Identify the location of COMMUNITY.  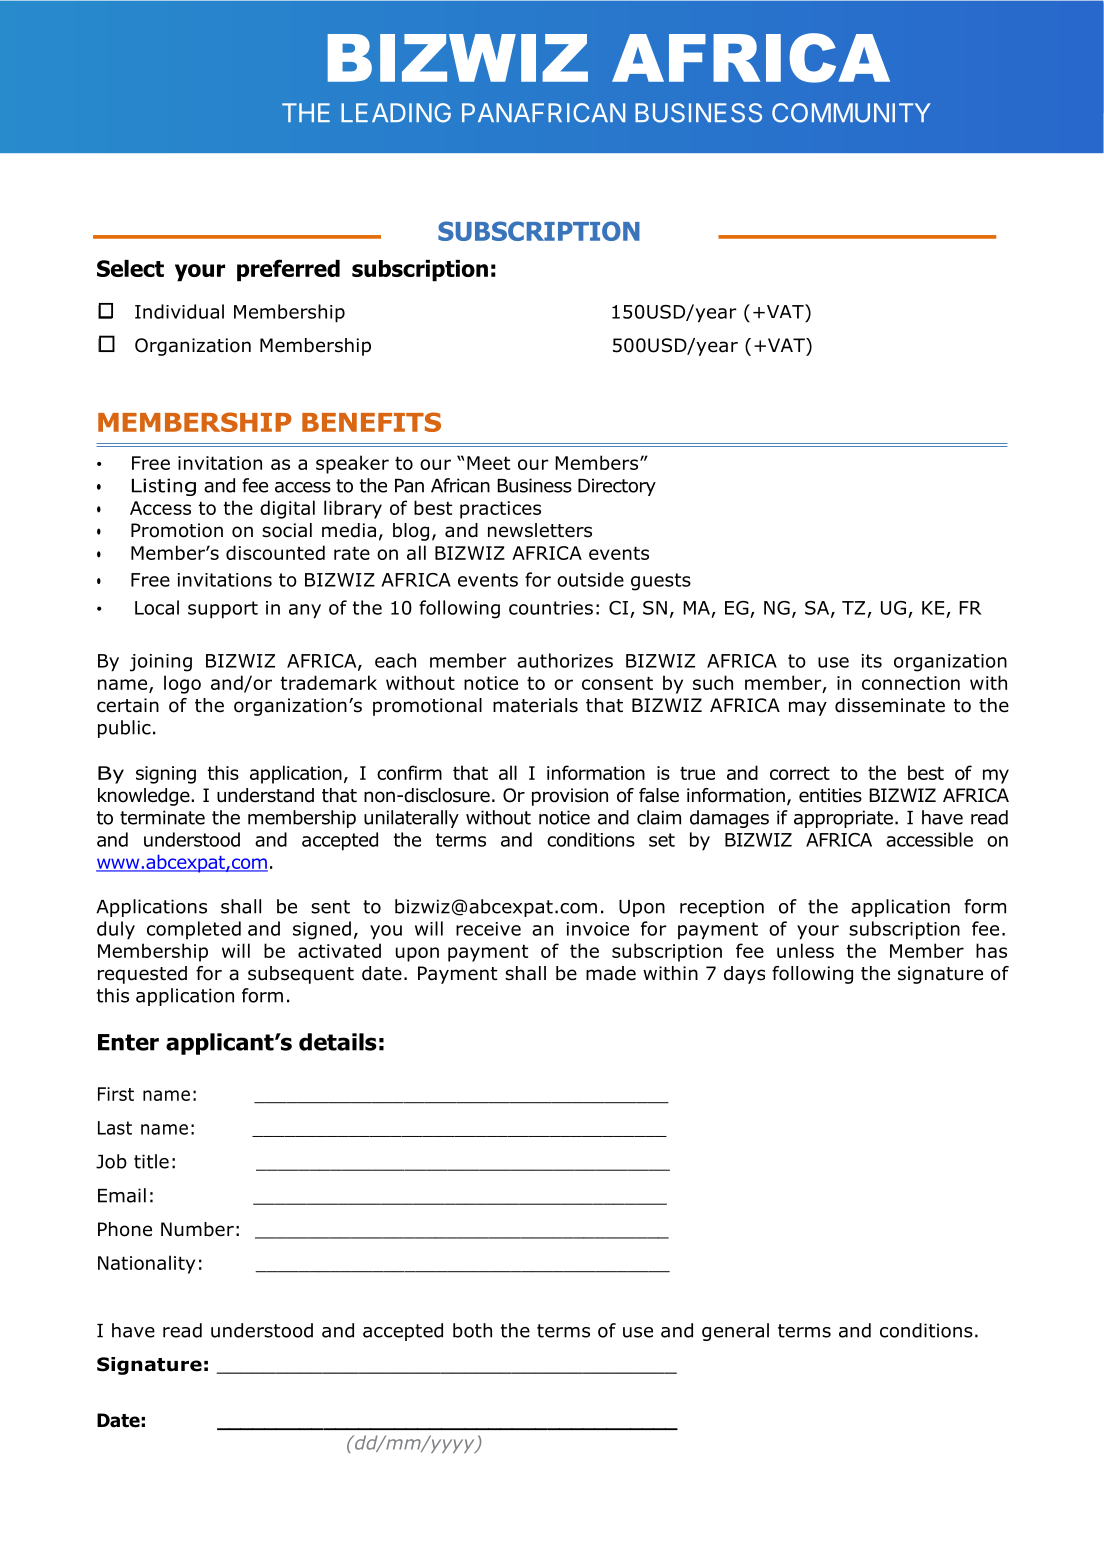
(851, 113).
